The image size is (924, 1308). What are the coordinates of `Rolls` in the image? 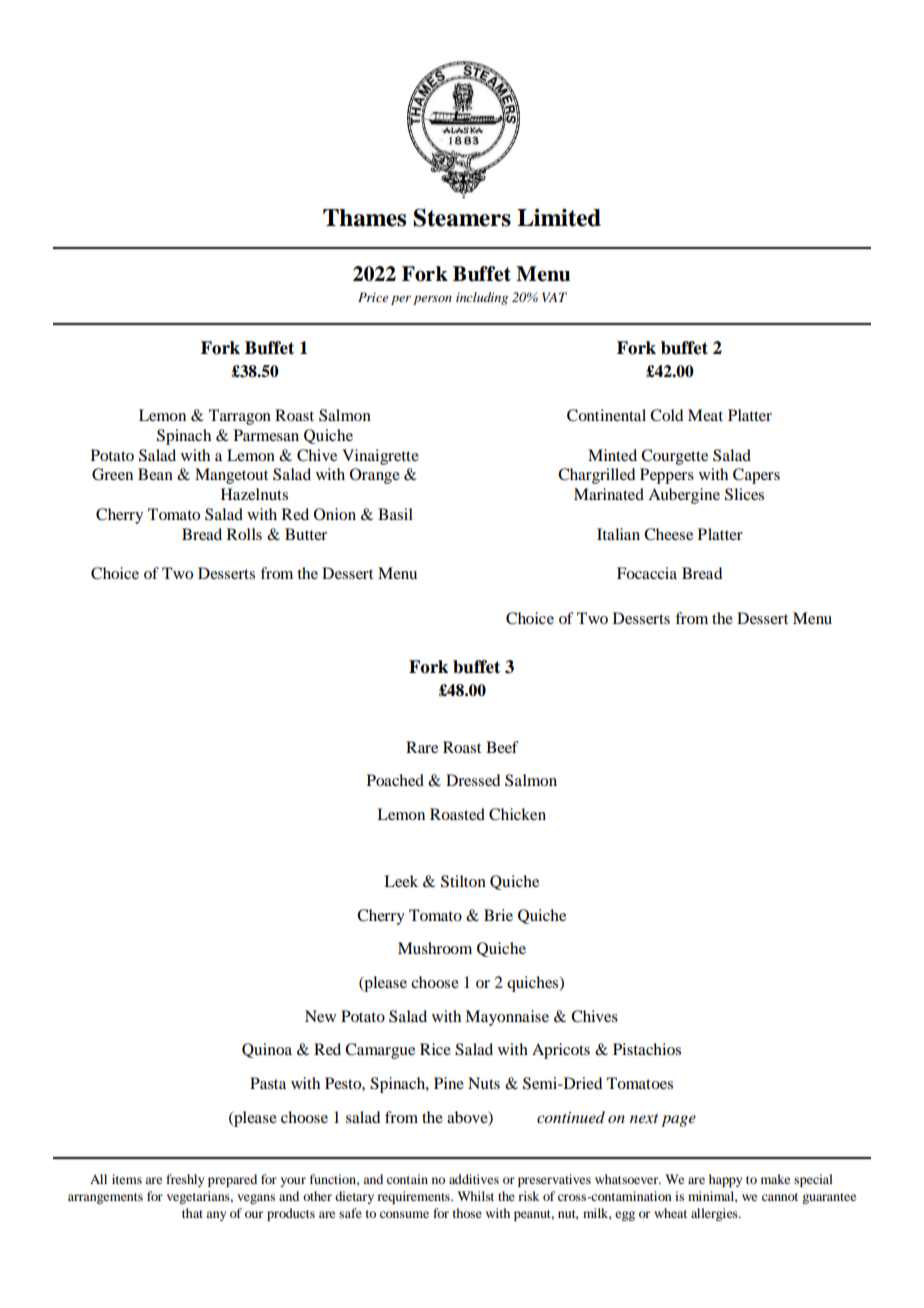 It's located at (244, 534).
